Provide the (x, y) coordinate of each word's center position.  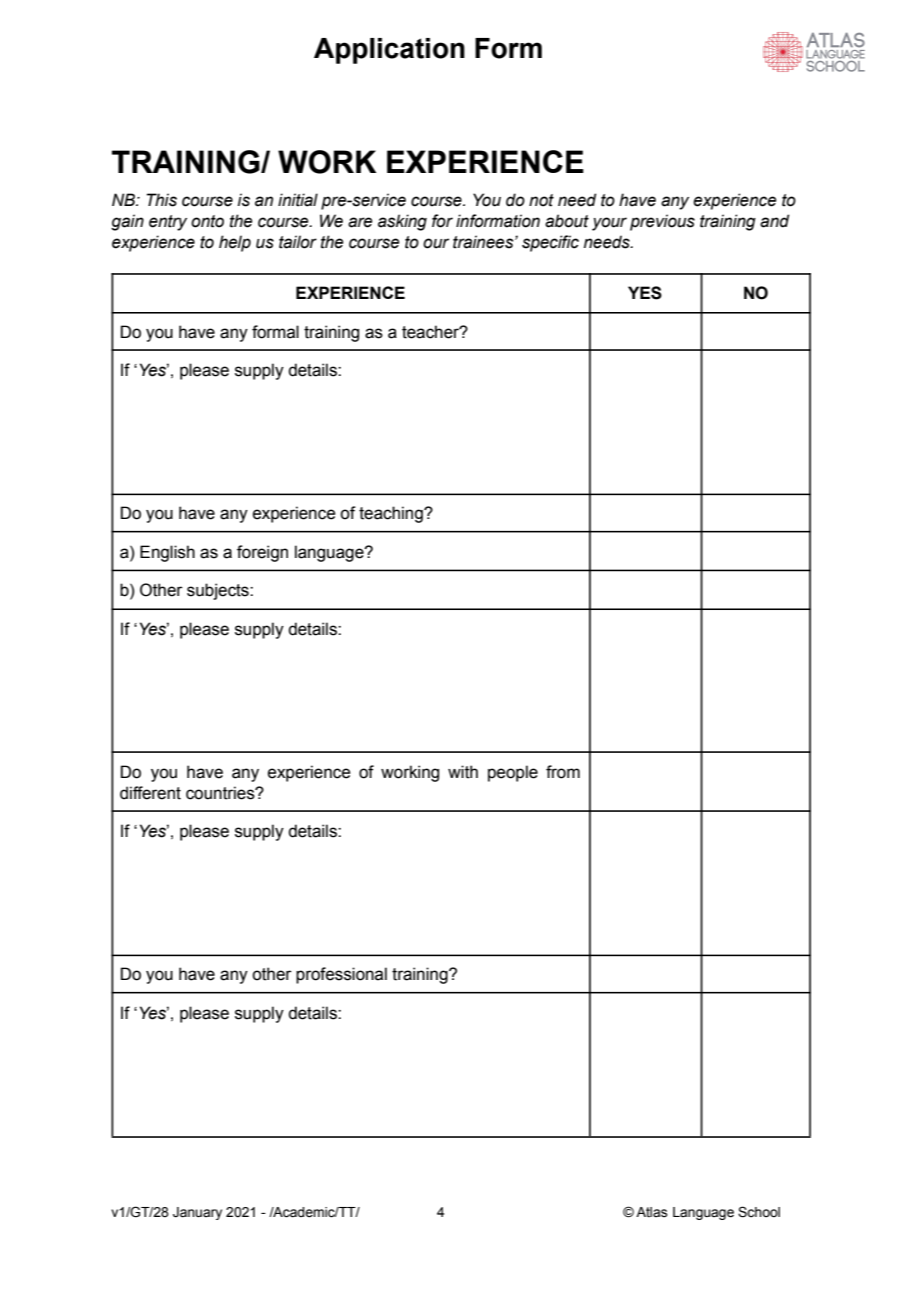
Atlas (651, 1212)
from (563, 772)
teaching (392, 514)
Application (389, 51)
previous (662, 222)
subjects (219, 591)
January (197, 1213)
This (162, 200)
